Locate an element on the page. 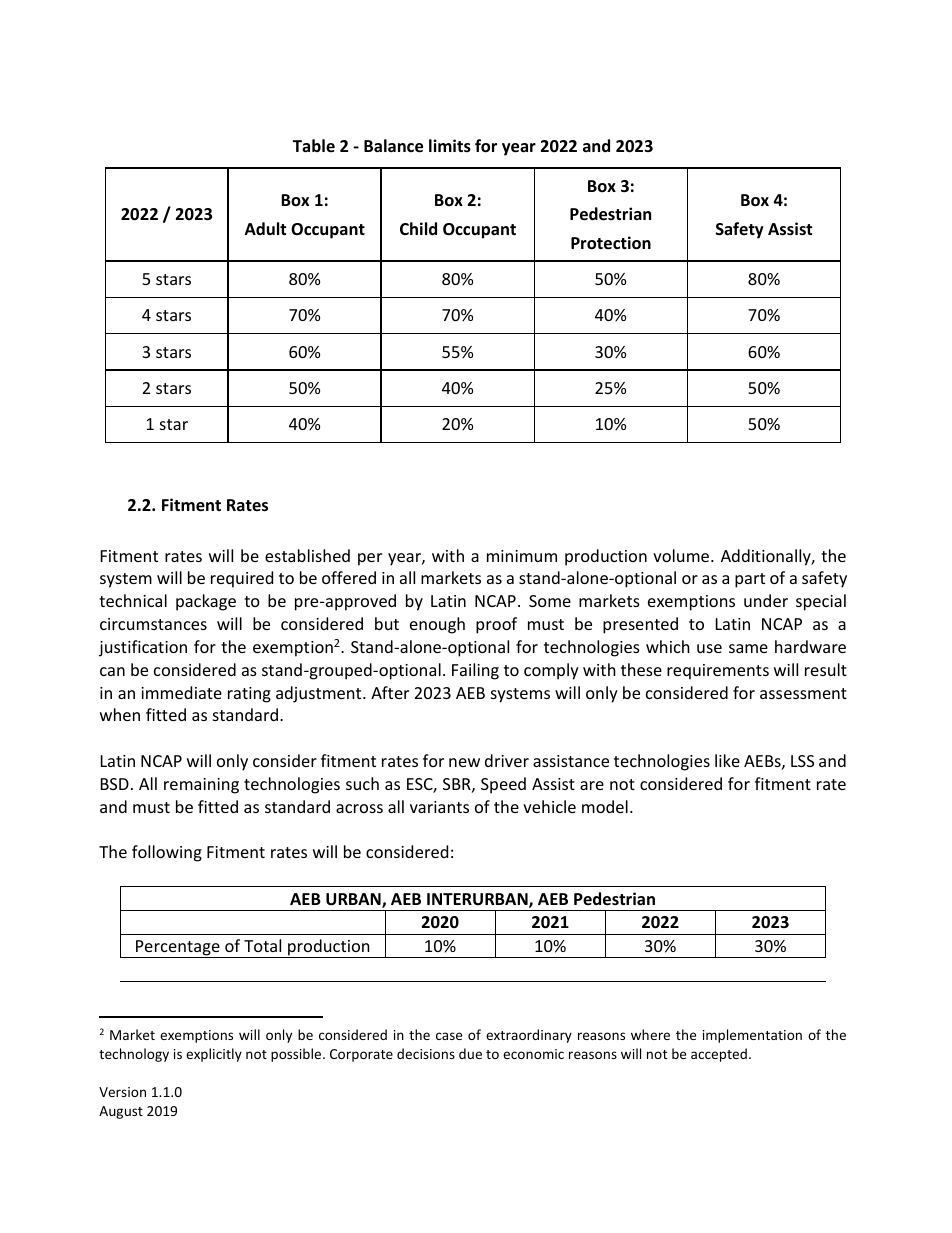  proof is located at coordinates (496, 625).
